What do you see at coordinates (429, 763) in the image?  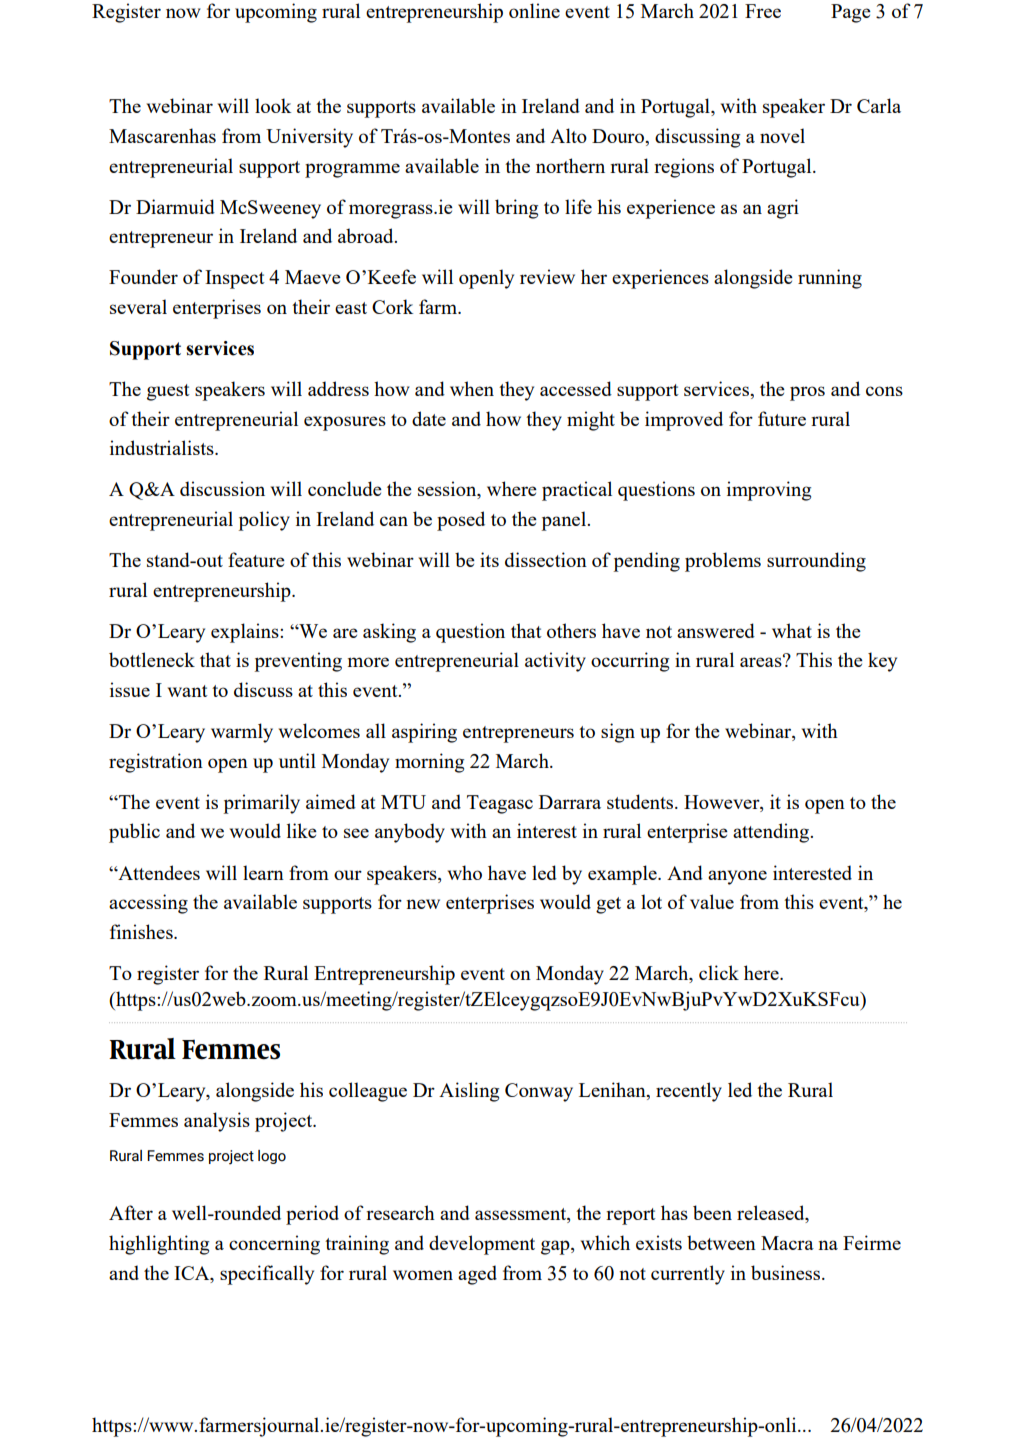 I see `morning` at bounding box center [429, 763].
